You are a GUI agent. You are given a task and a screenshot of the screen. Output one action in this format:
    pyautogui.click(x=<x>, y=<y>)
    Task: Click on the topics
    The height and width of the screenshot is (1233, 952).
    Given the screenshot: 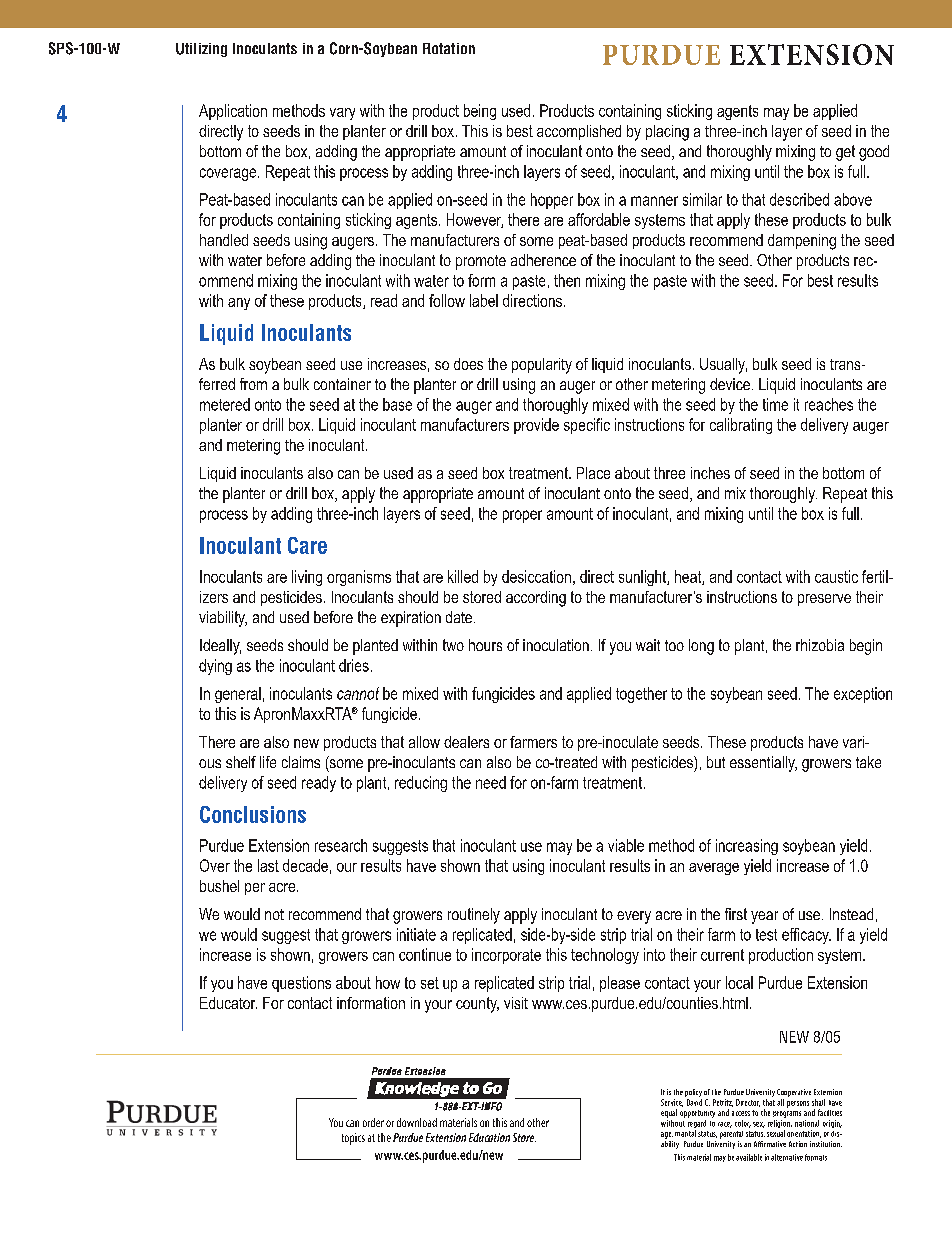 What is the action you would take?
    pyautogui.click(x=353, y=1139)
